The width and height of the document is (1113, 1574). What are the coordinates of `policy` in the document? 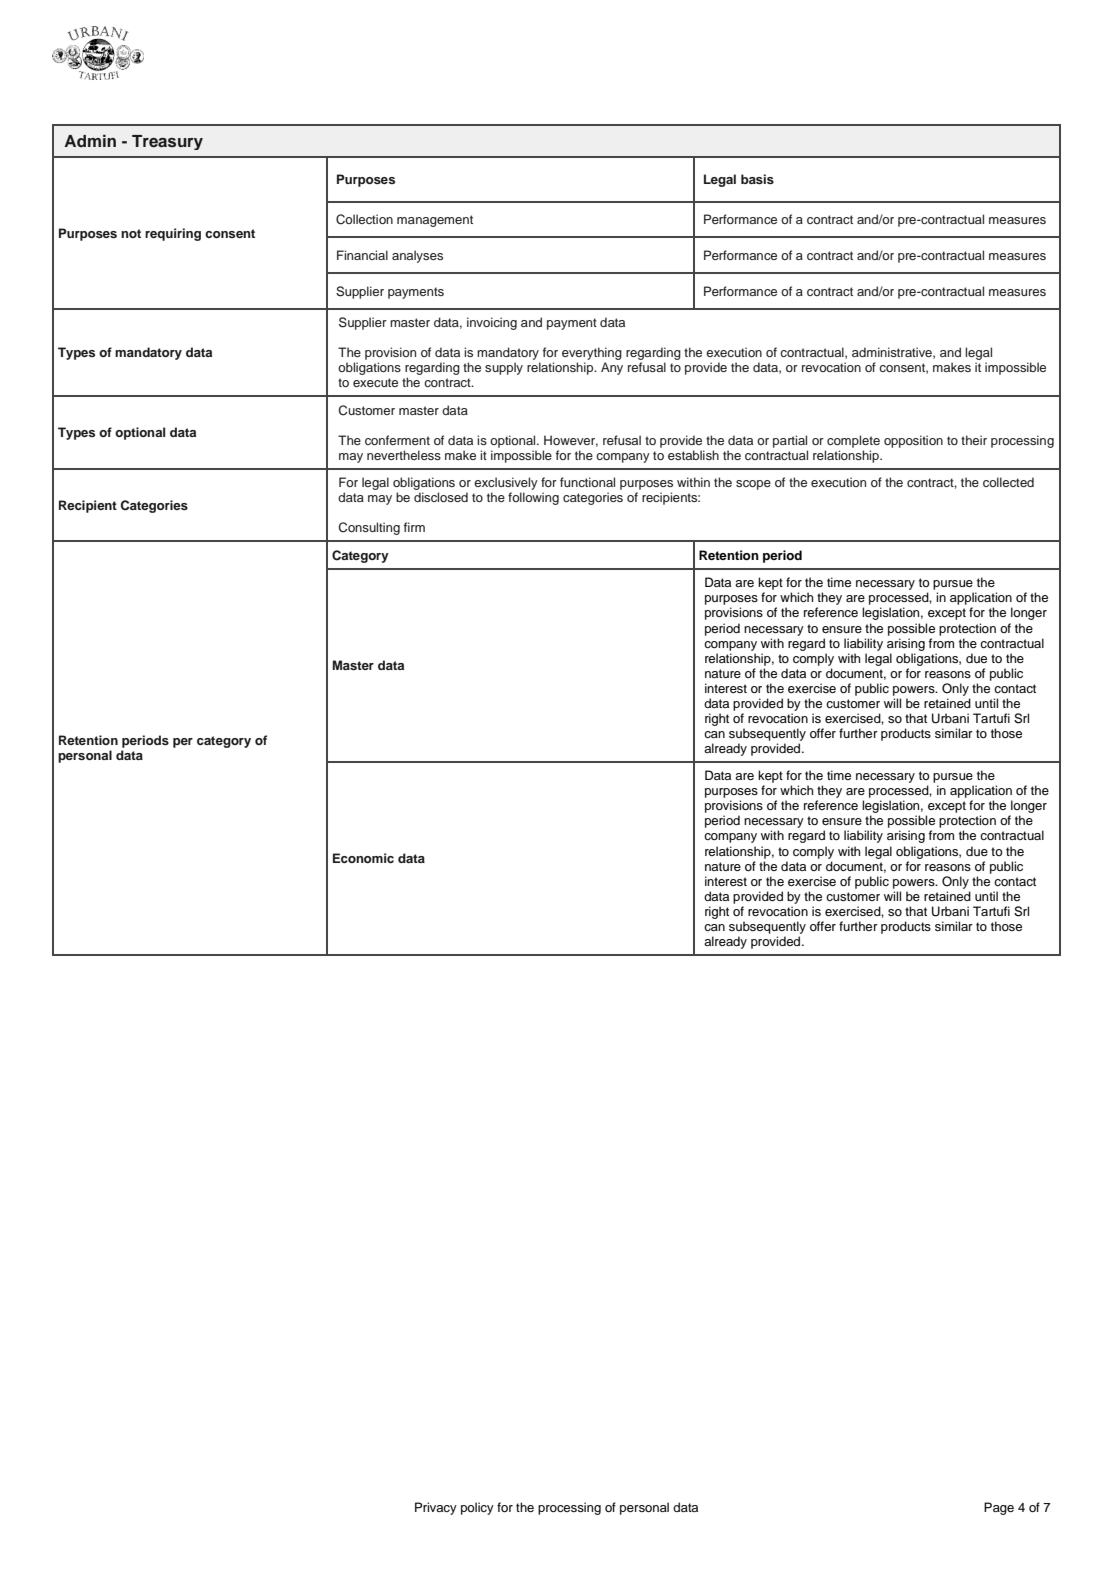 It's located at (477, 1508).
